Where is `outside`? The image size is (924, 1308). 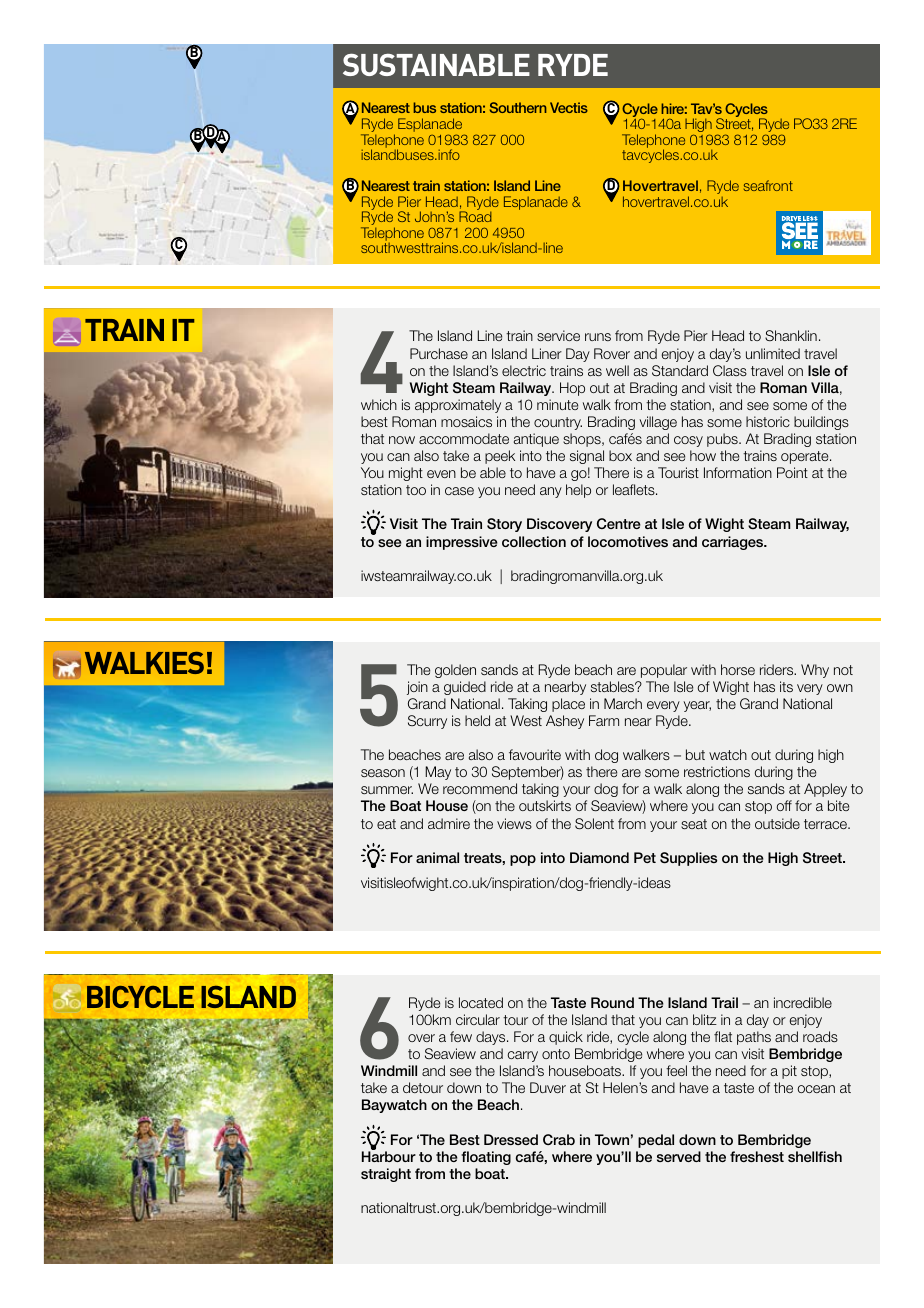 outside is located at coordinates (777, 823).
